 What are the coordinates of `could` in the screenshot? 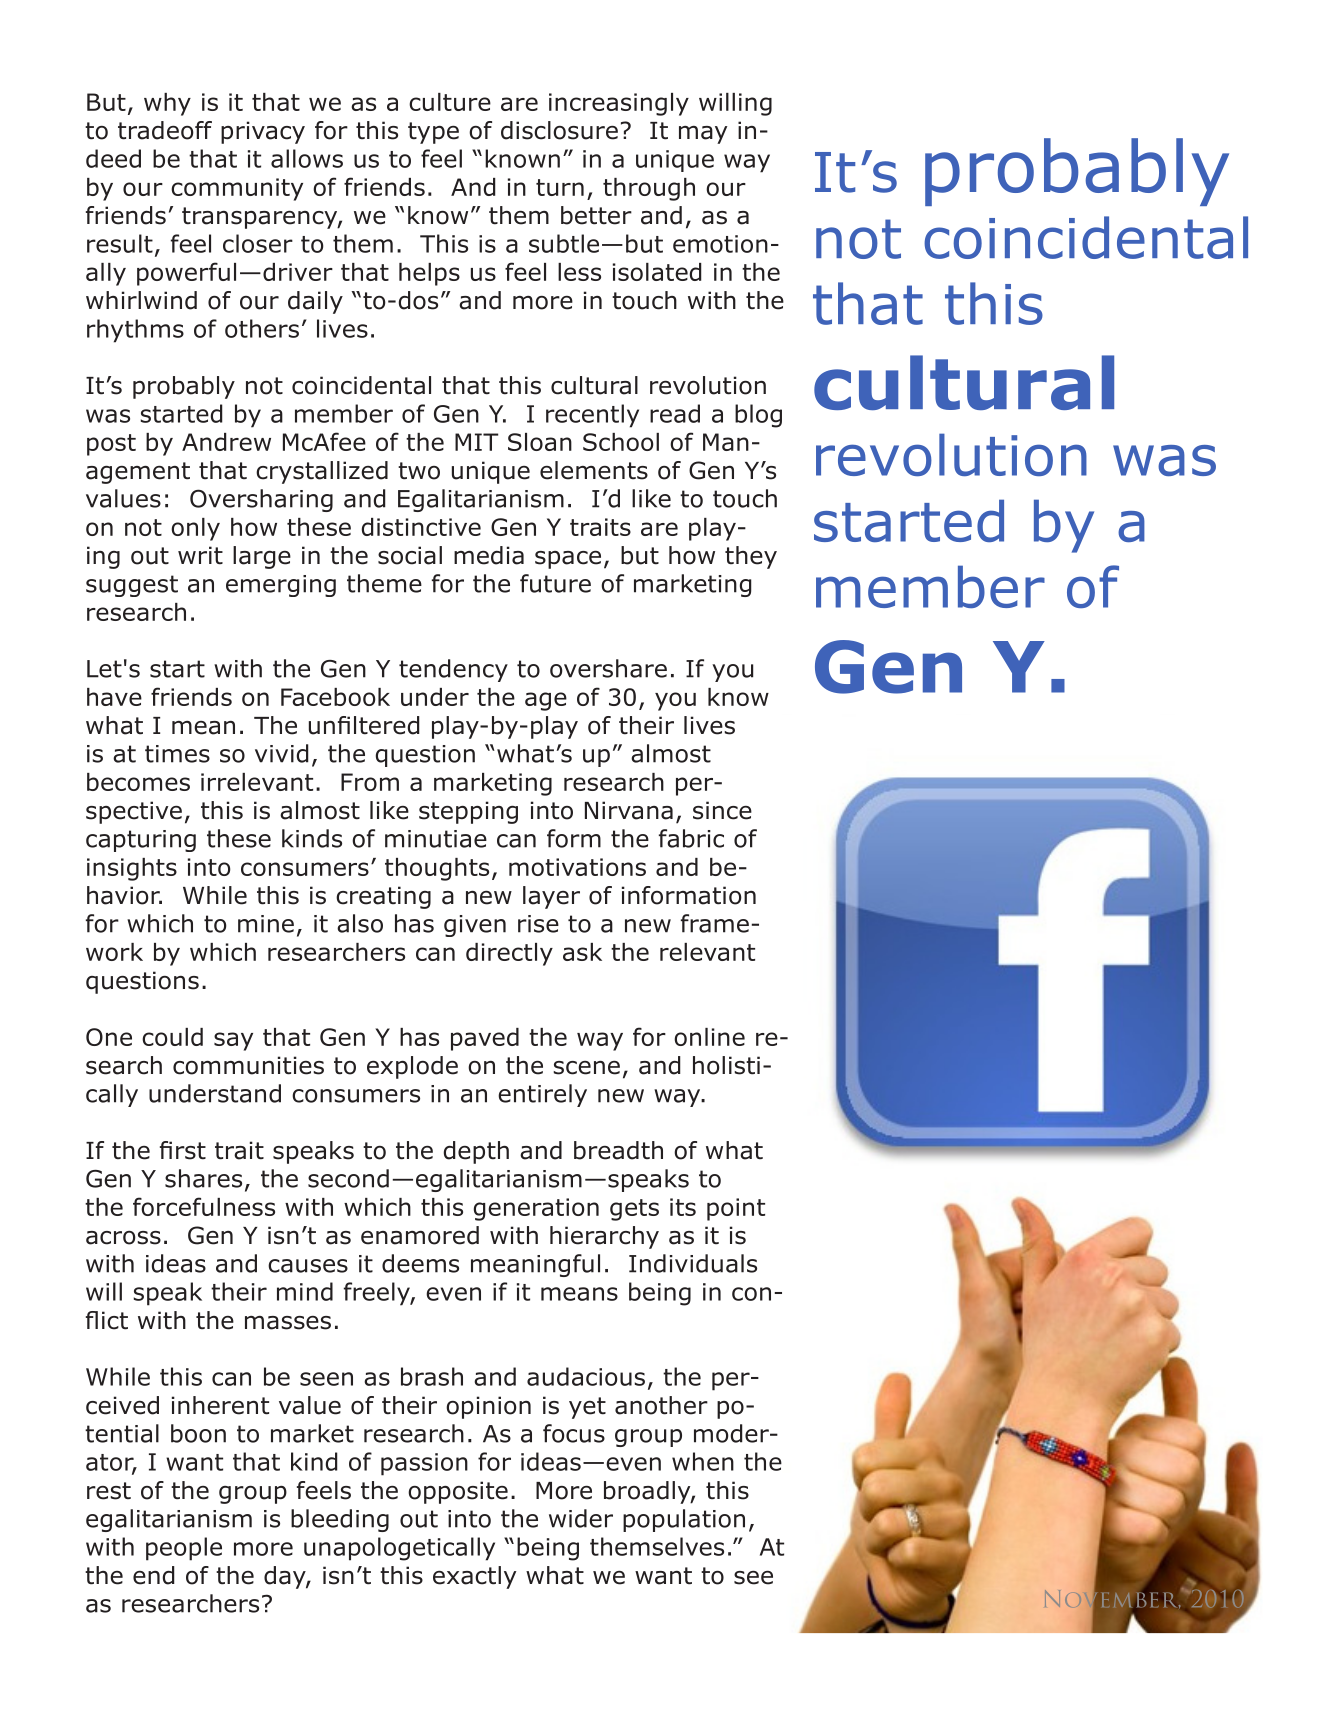 It's located at (172, 1037).
